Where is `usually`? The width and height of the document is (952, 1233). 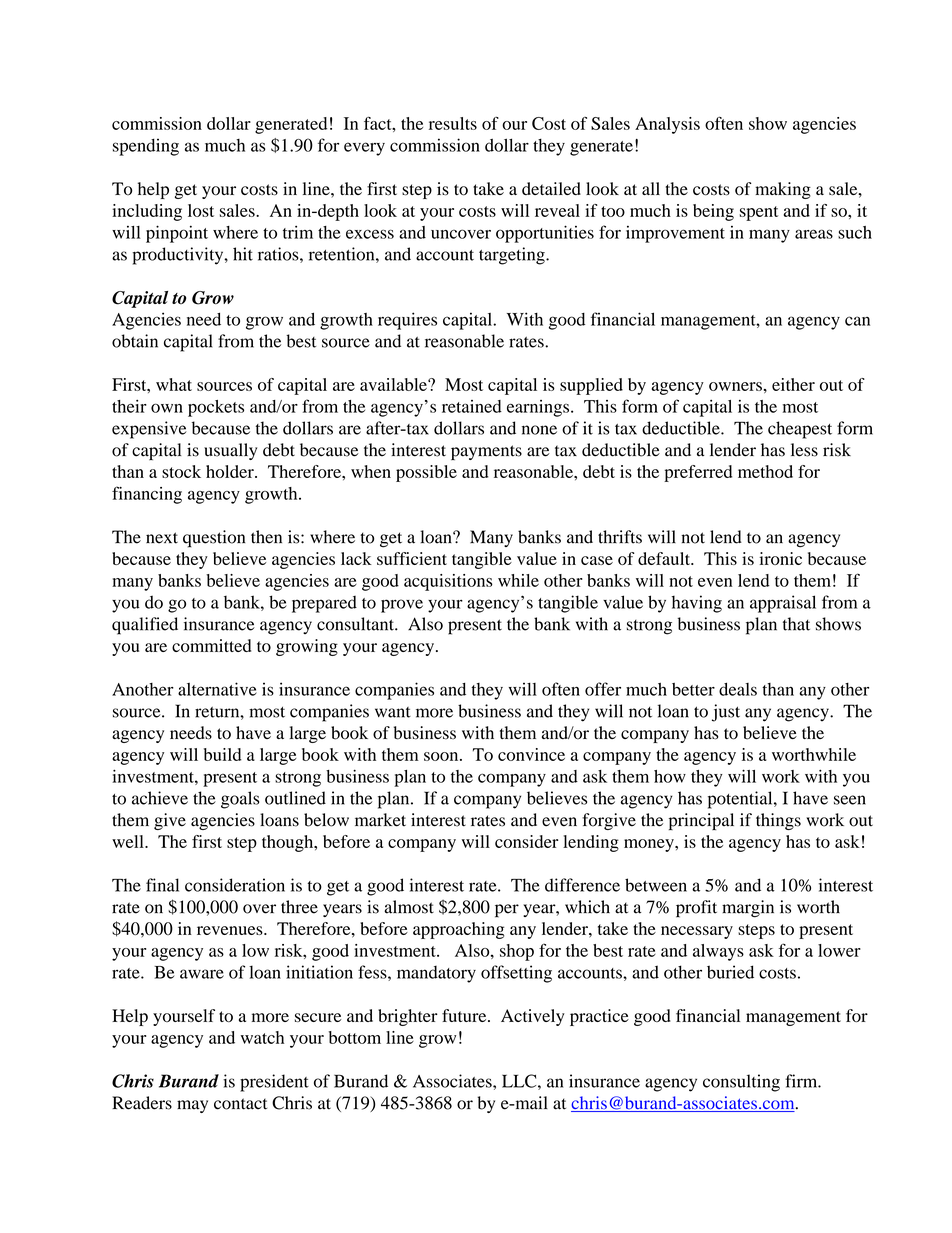 usually is located at coordinates (230, 451).
